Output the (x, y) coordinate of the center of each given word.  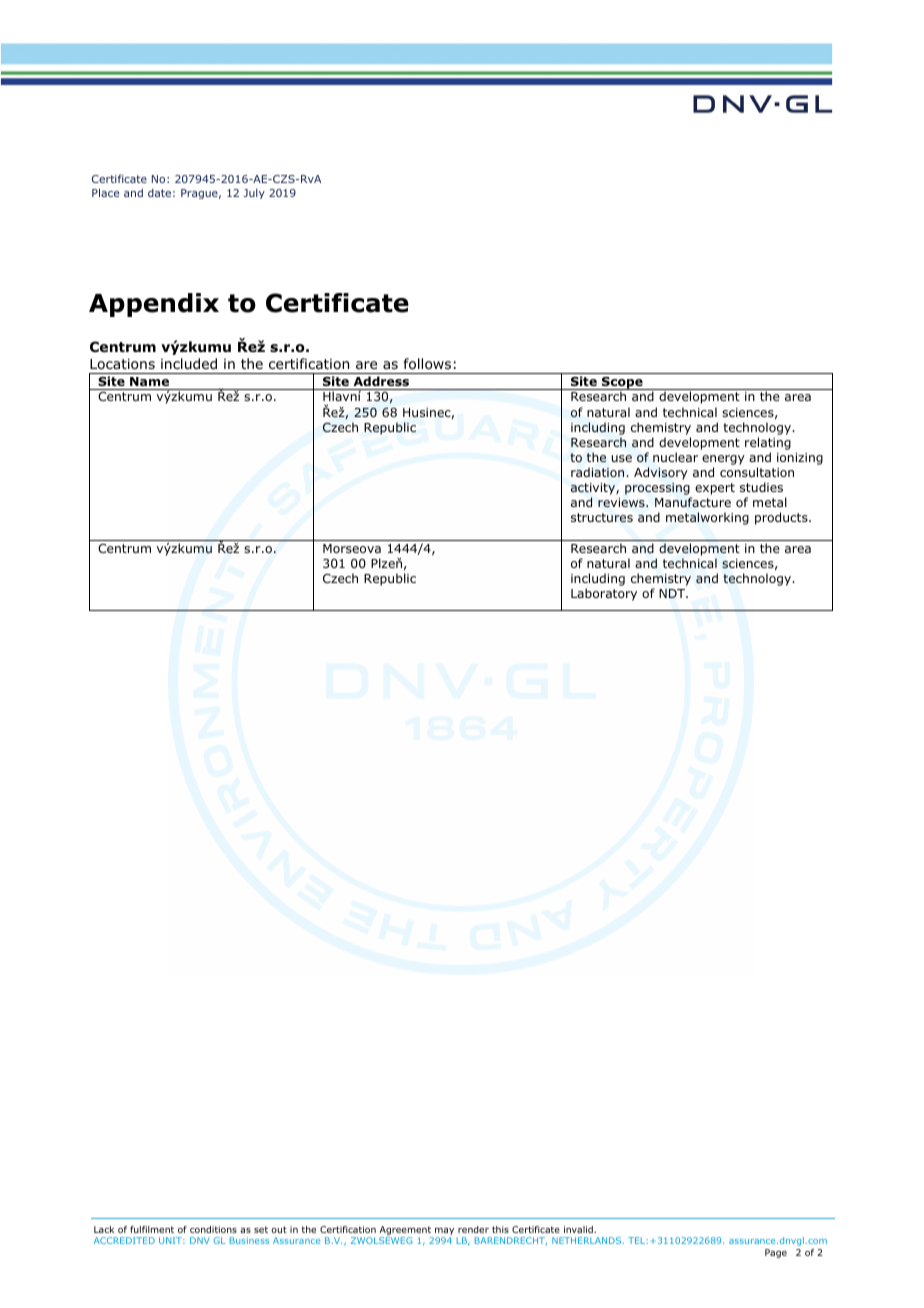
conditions (213, 1229)
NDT (673, 593)
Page (776, 1253)
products (782, 518)
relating (768, 443)
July (254, 194)
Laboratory (604, 594)
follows (427, 364)
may (444, 1233)
